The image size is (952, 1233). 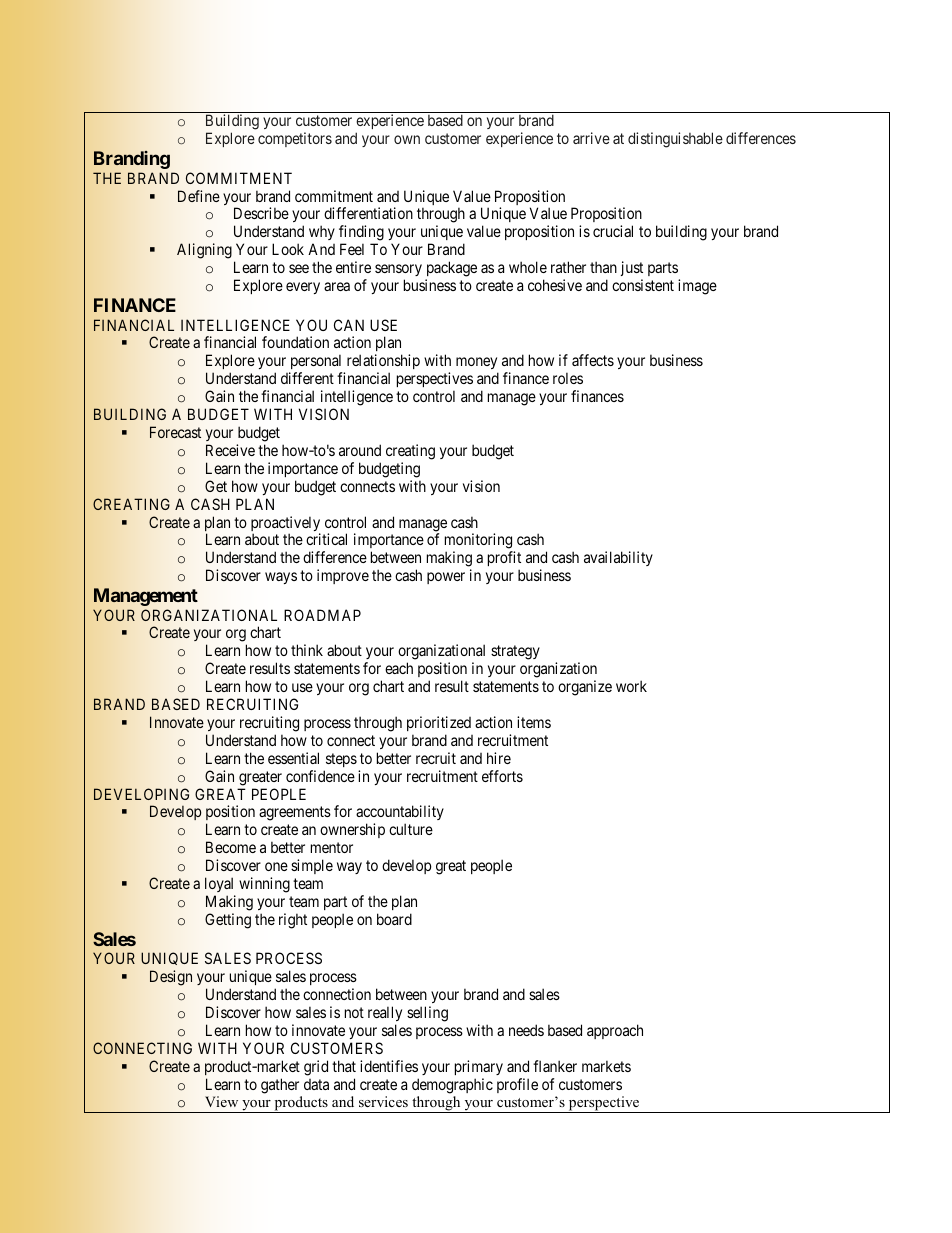 What do you see at coordinates (675, 140) in the page?
I see `distinguishable` at bounding box center [675, 140].
